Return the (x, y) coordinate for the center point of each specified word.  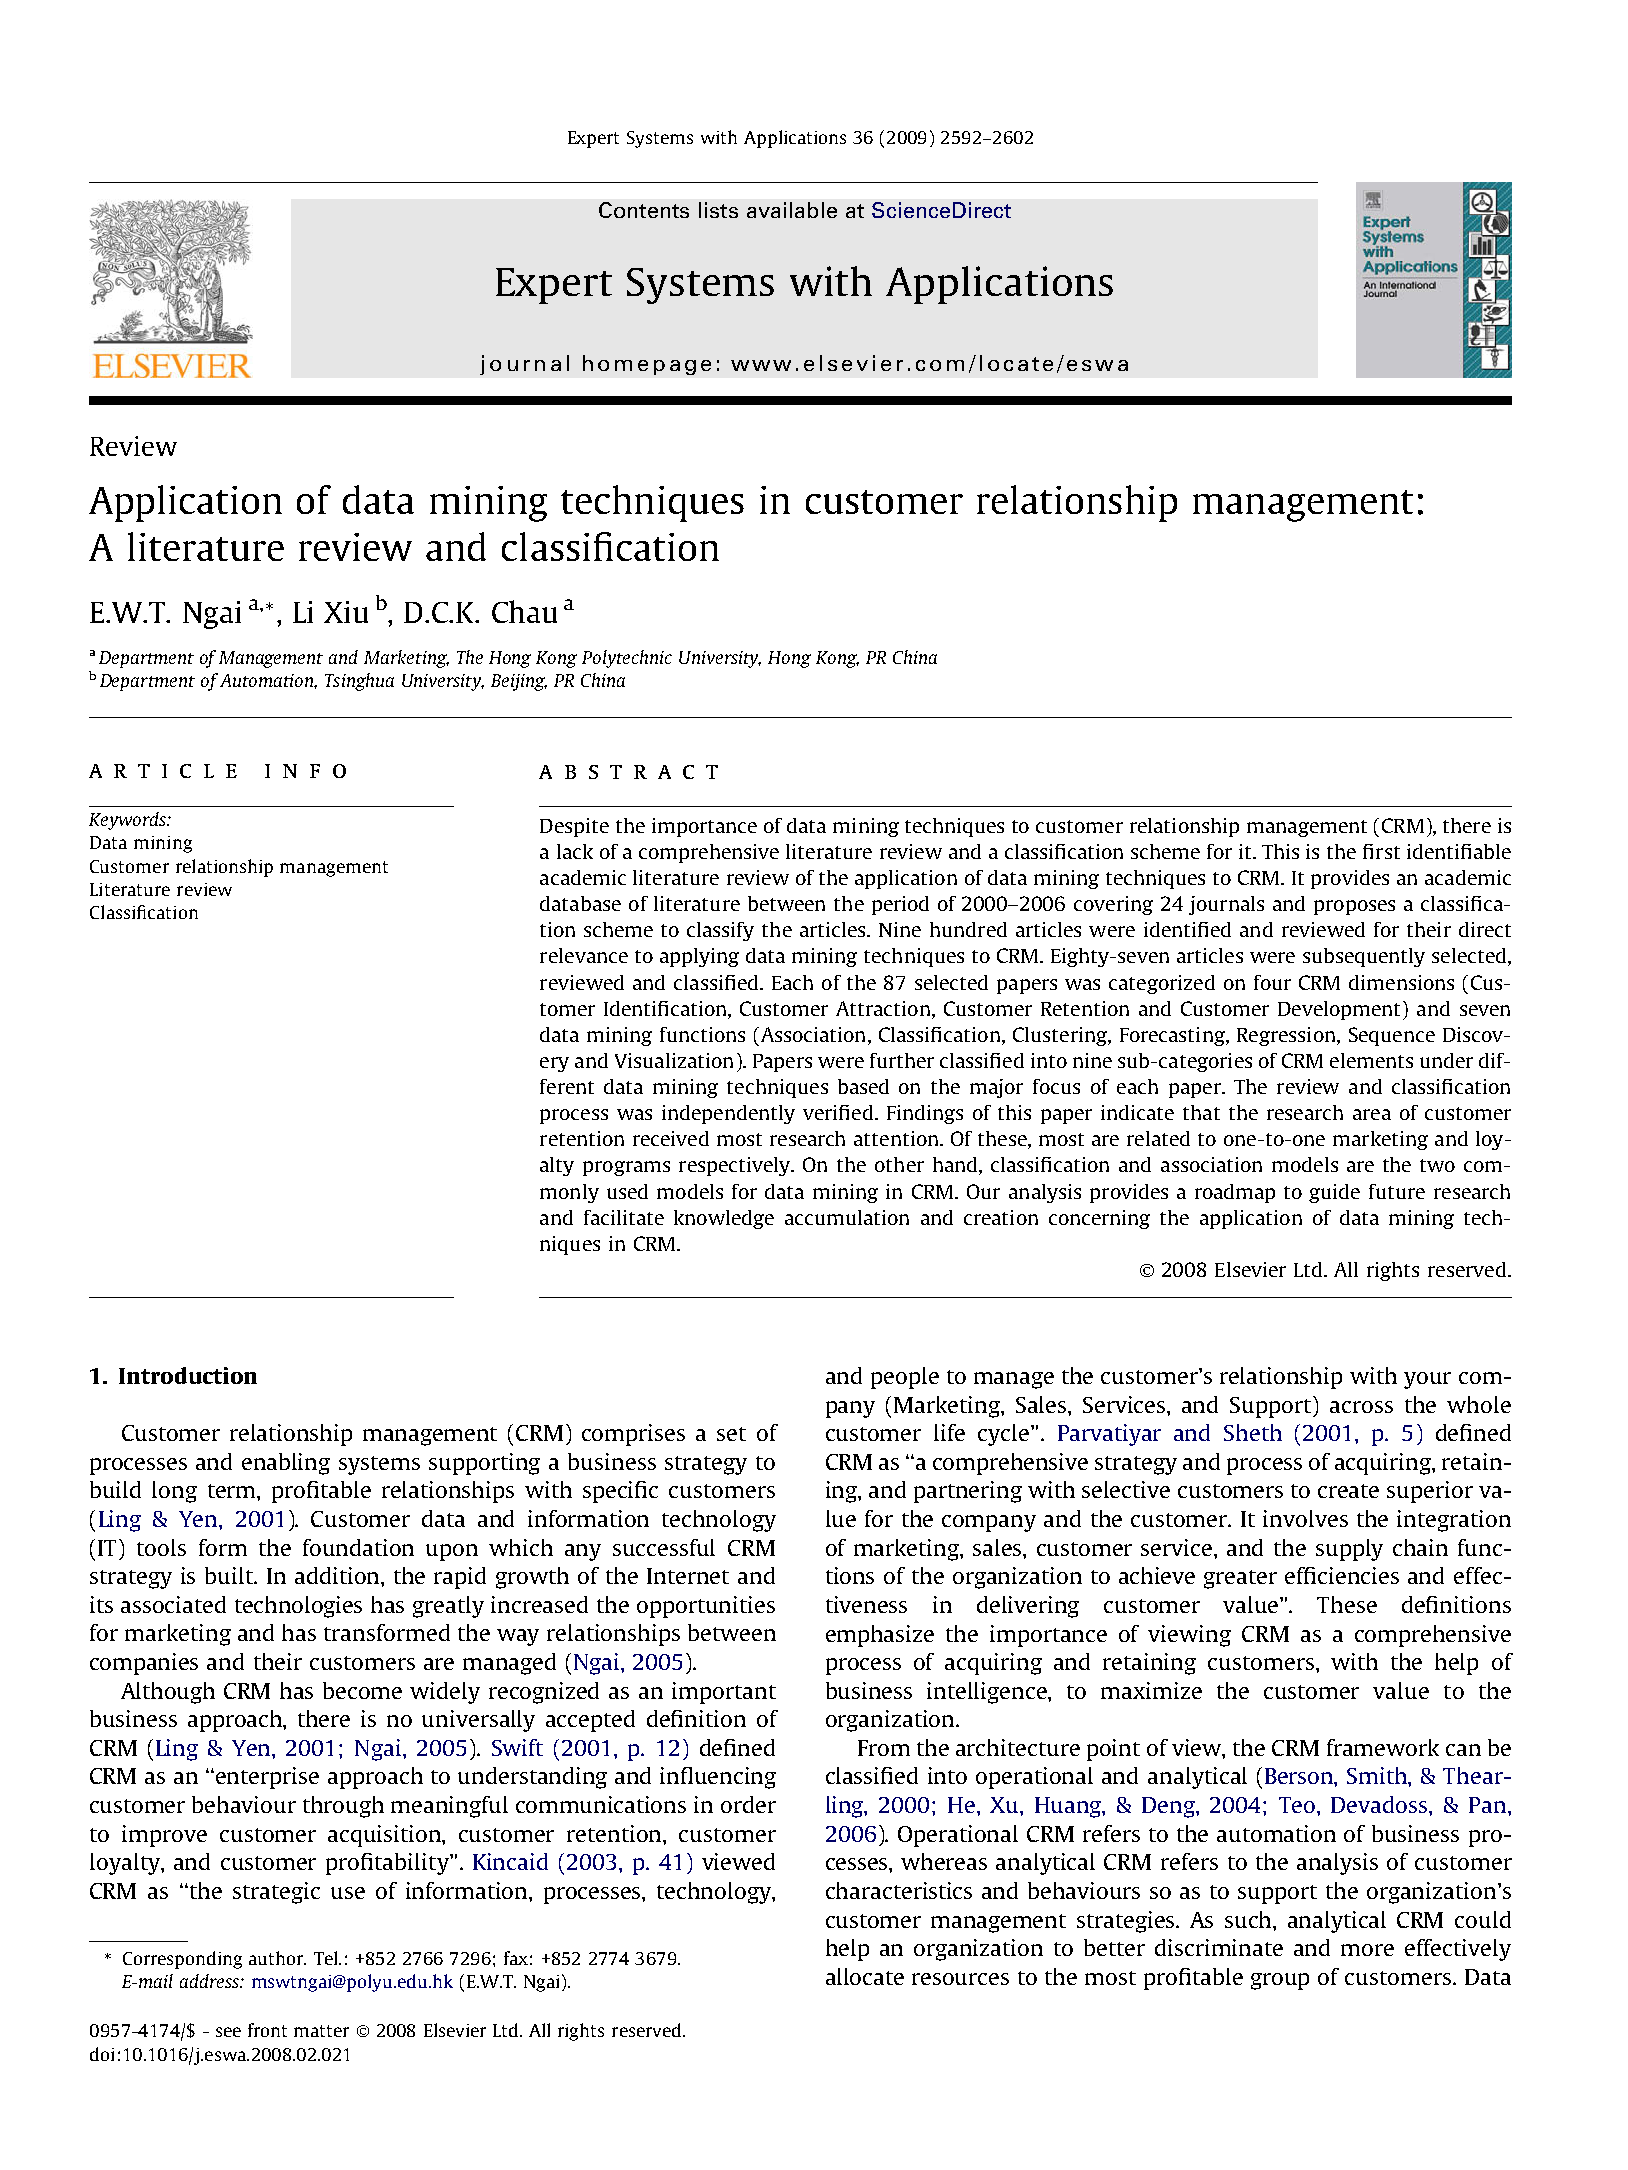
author (277, 1958)
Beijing (519, 682)
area (1372, 1114)
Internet (688, 1576)
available (792, 210)
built (230, 1575)
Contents (644, 210)
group (1280, 1981)
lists (718, 210)
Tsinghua (359, 682)
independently (728, 1114)
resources (960, 1979)
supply (1349, 1550)
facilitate (624, 1217)
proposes (1354, 907)
